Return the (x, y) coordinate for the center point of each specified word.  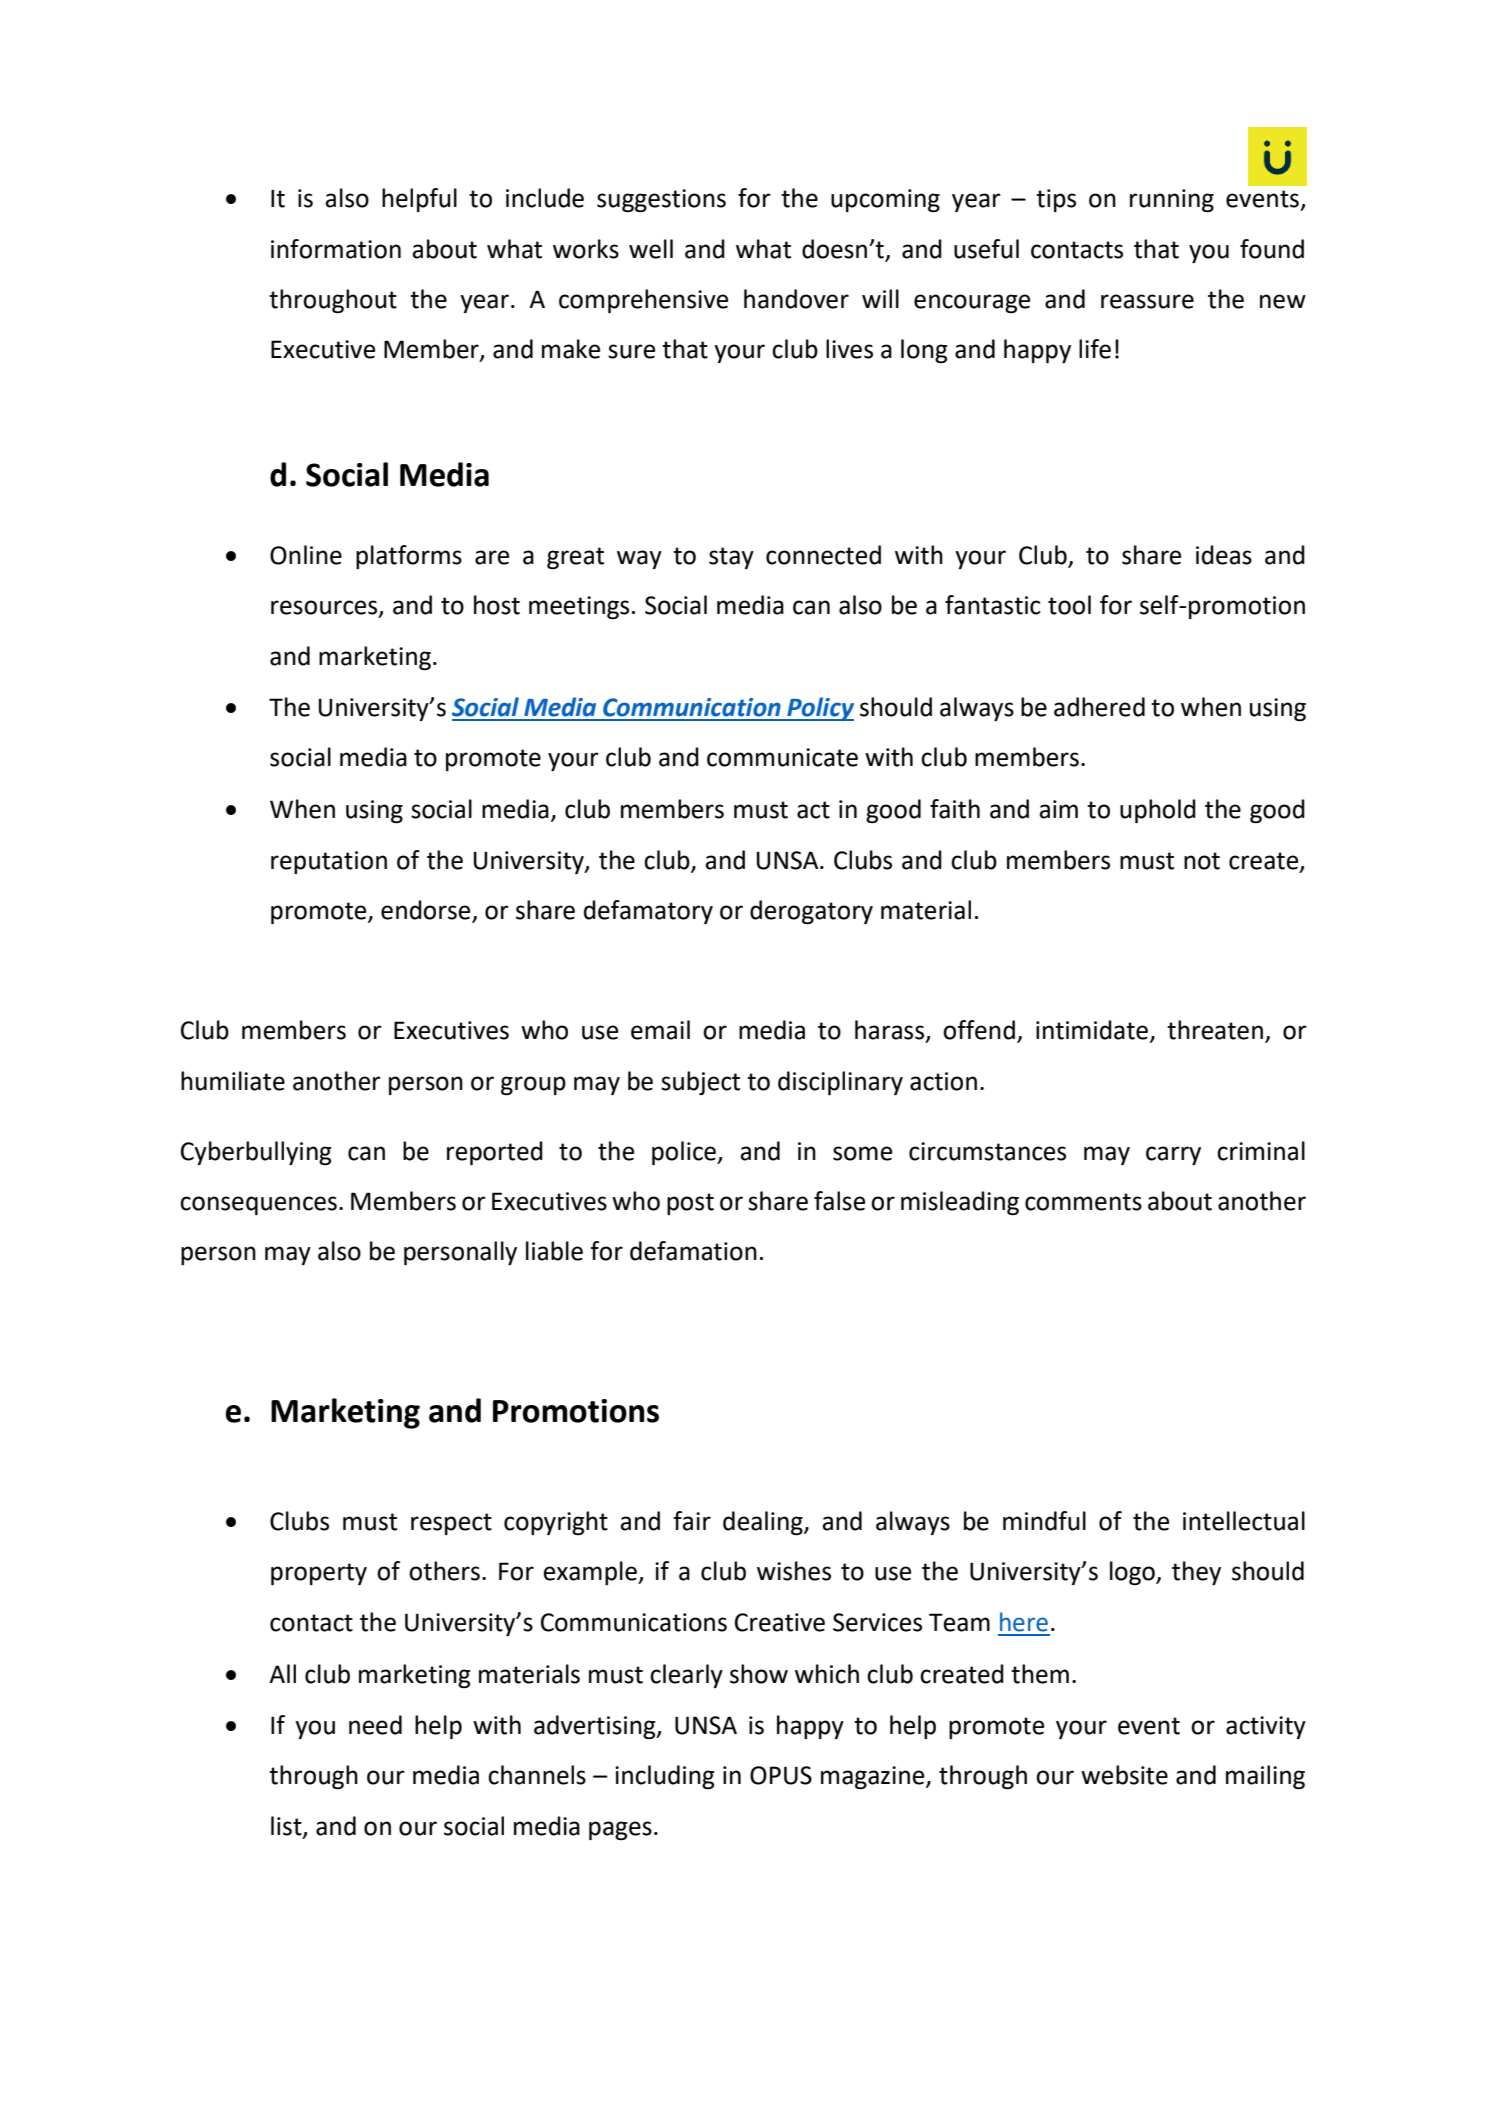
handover (796, 299)
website (1124, 1775)
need (375, 1725)
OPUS (781, 1775)
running (1172, 200)
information (336, 249)
